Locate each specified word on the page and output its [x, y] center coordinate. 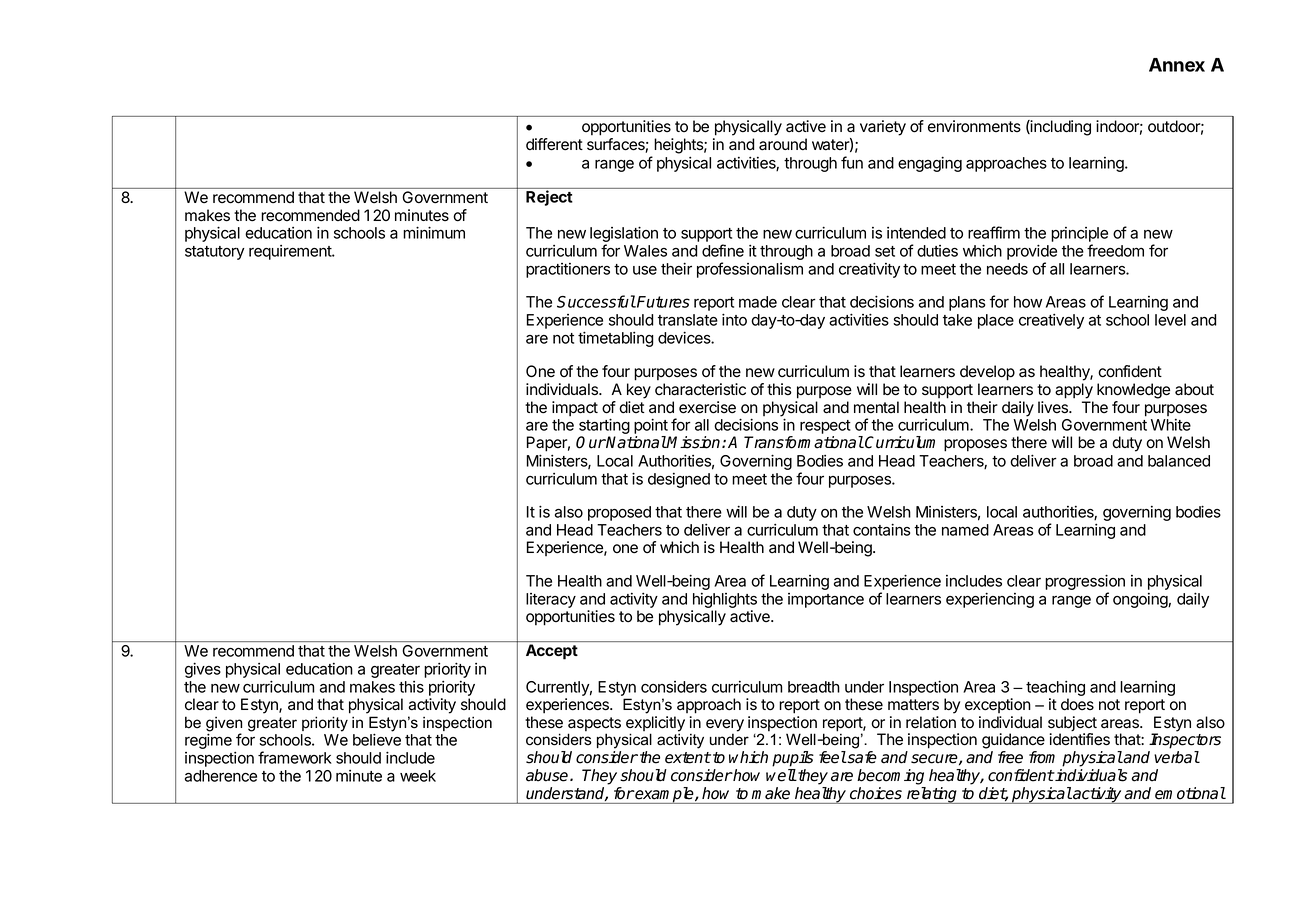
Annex [1177, 65]
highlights [725, 600]
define [723, 250]
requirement [291, 252]
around [783, 144]
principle [1079, 236]
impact [575, 409]
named [965, 530]
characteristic [700, 389]
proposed [619, 513]
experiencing [990, 600]
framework [295, 757]
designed [679, 480]
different [554, 144]
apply [1074, 391]
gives [203, 670]
